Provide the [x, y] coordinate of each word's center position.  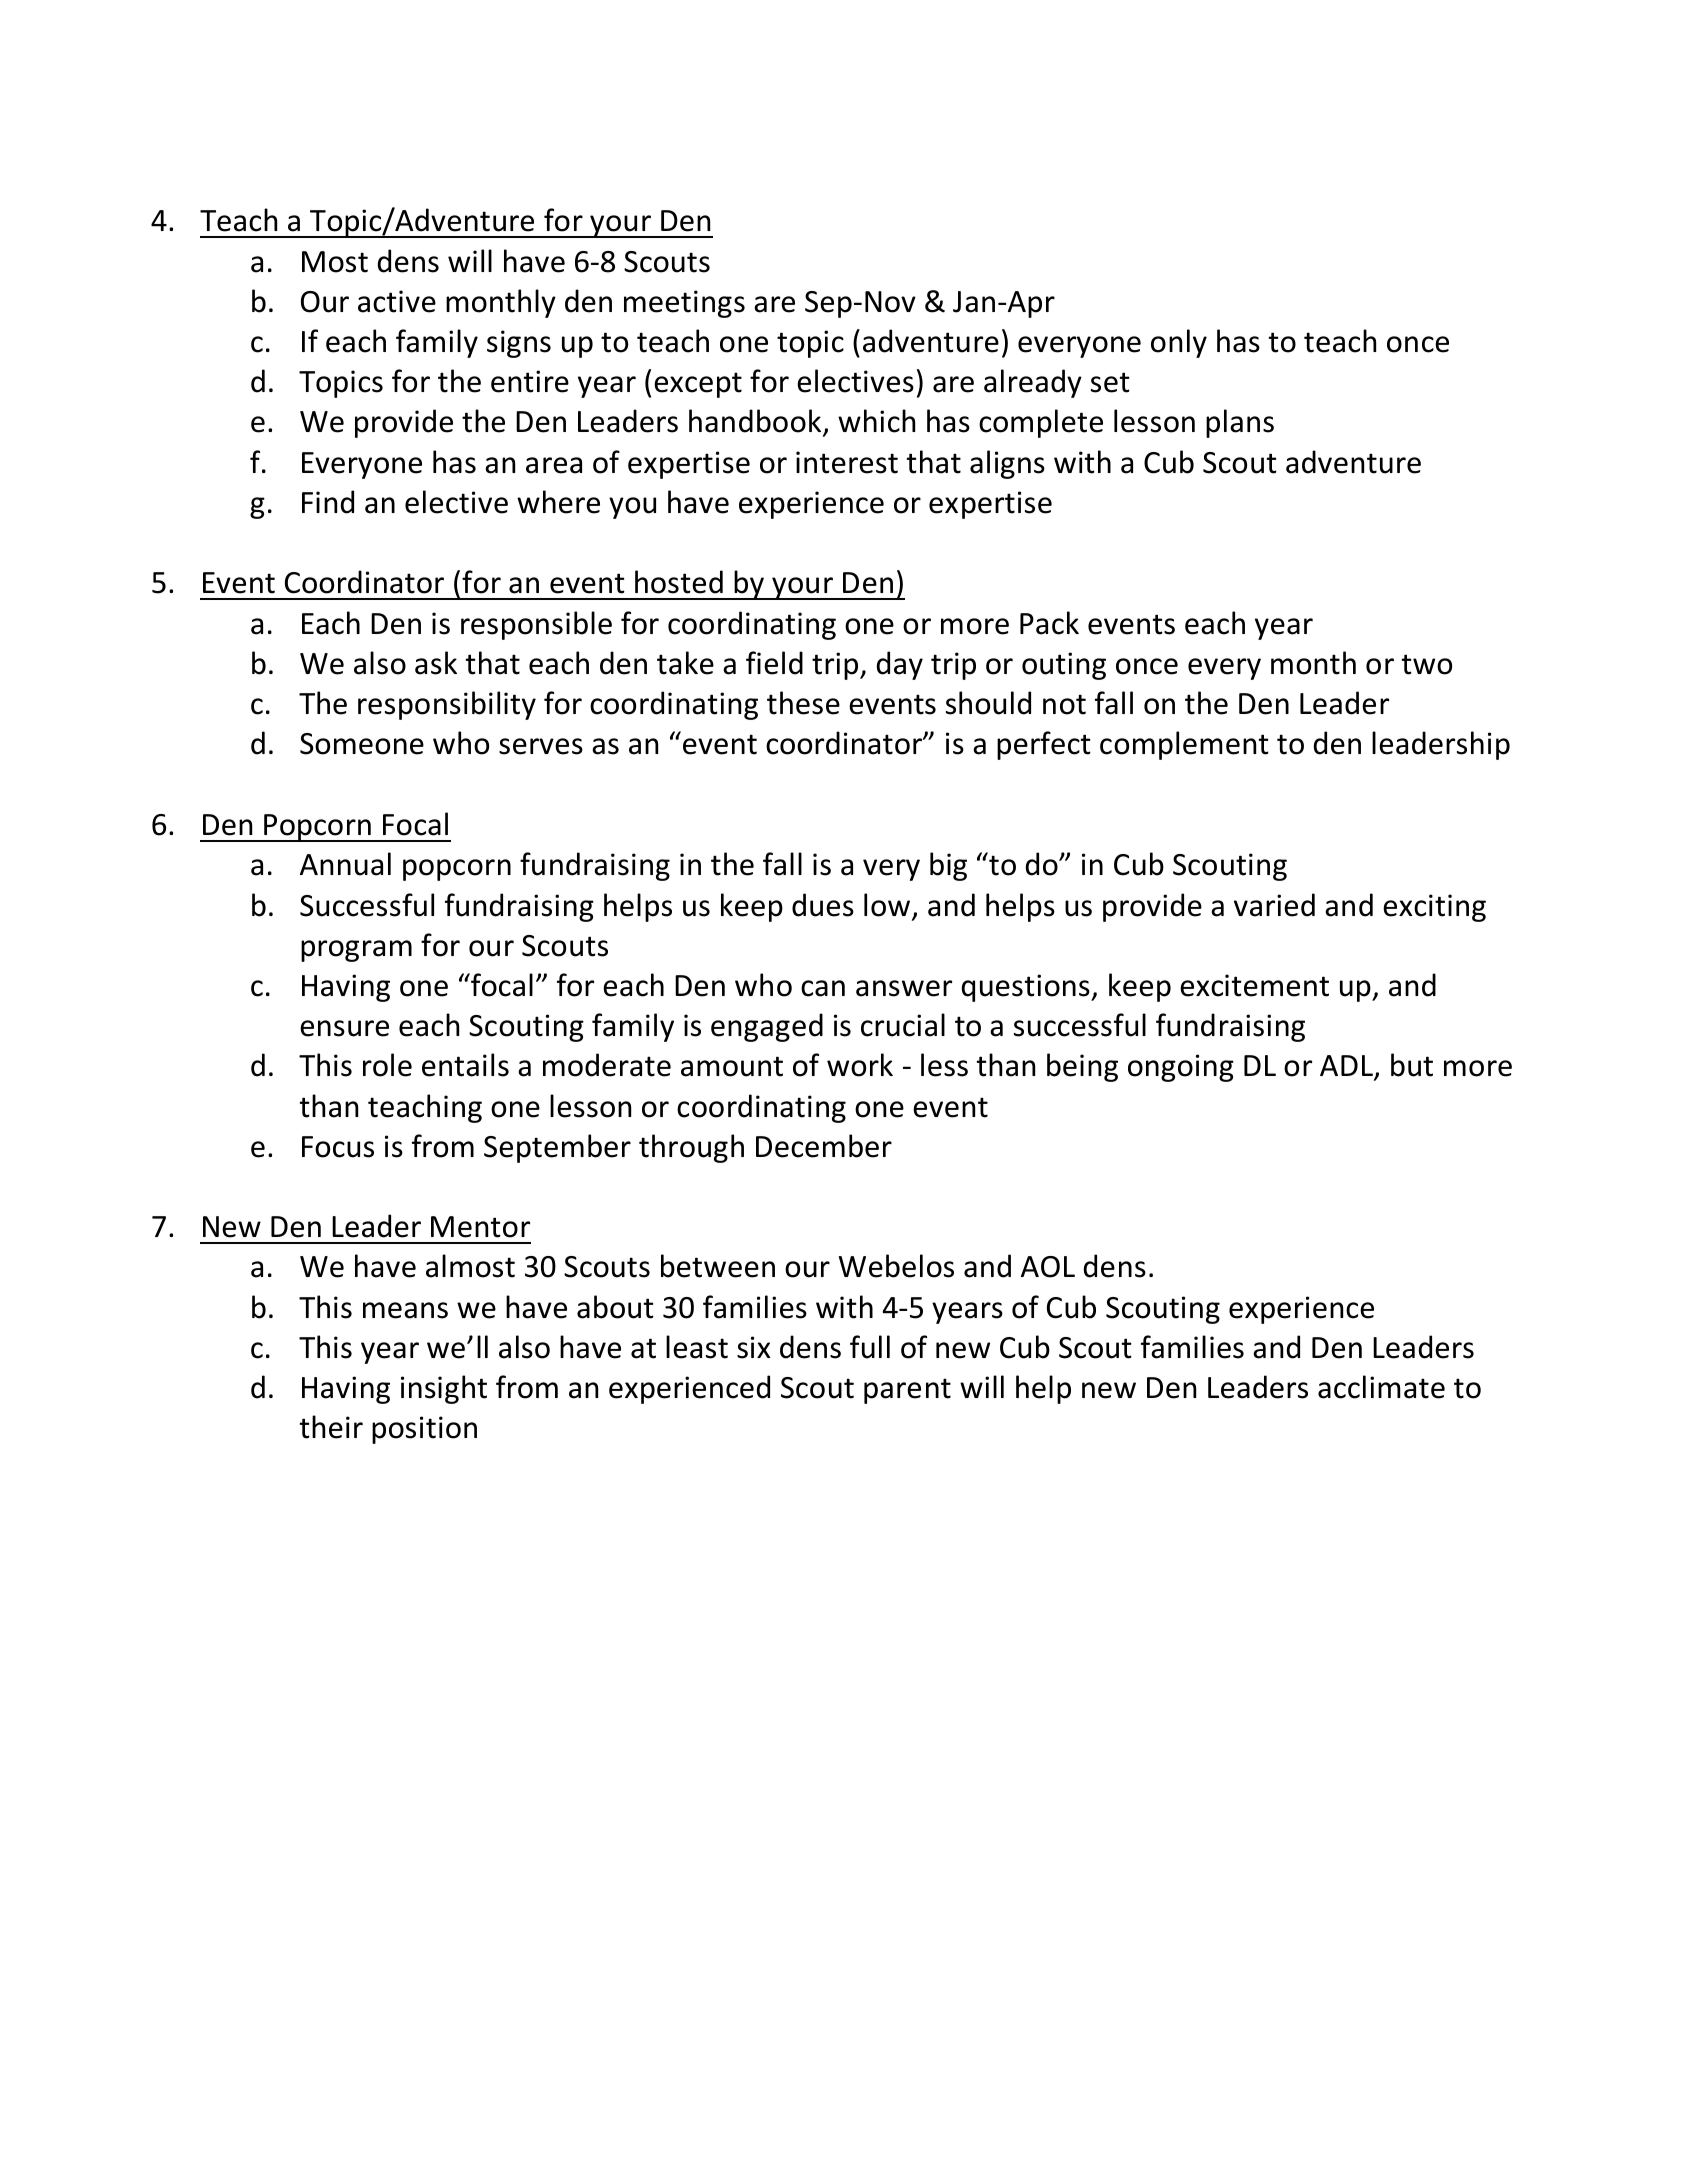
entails [465, 1065]
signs [519, 344]
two [1427, 664]
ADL [1347, 1067]
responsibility [447, 705]
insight [444, 1389]
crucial [903, 1025]
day [900, 665]
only [1179, 343]
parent [907, 1391]
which [876, 421]
